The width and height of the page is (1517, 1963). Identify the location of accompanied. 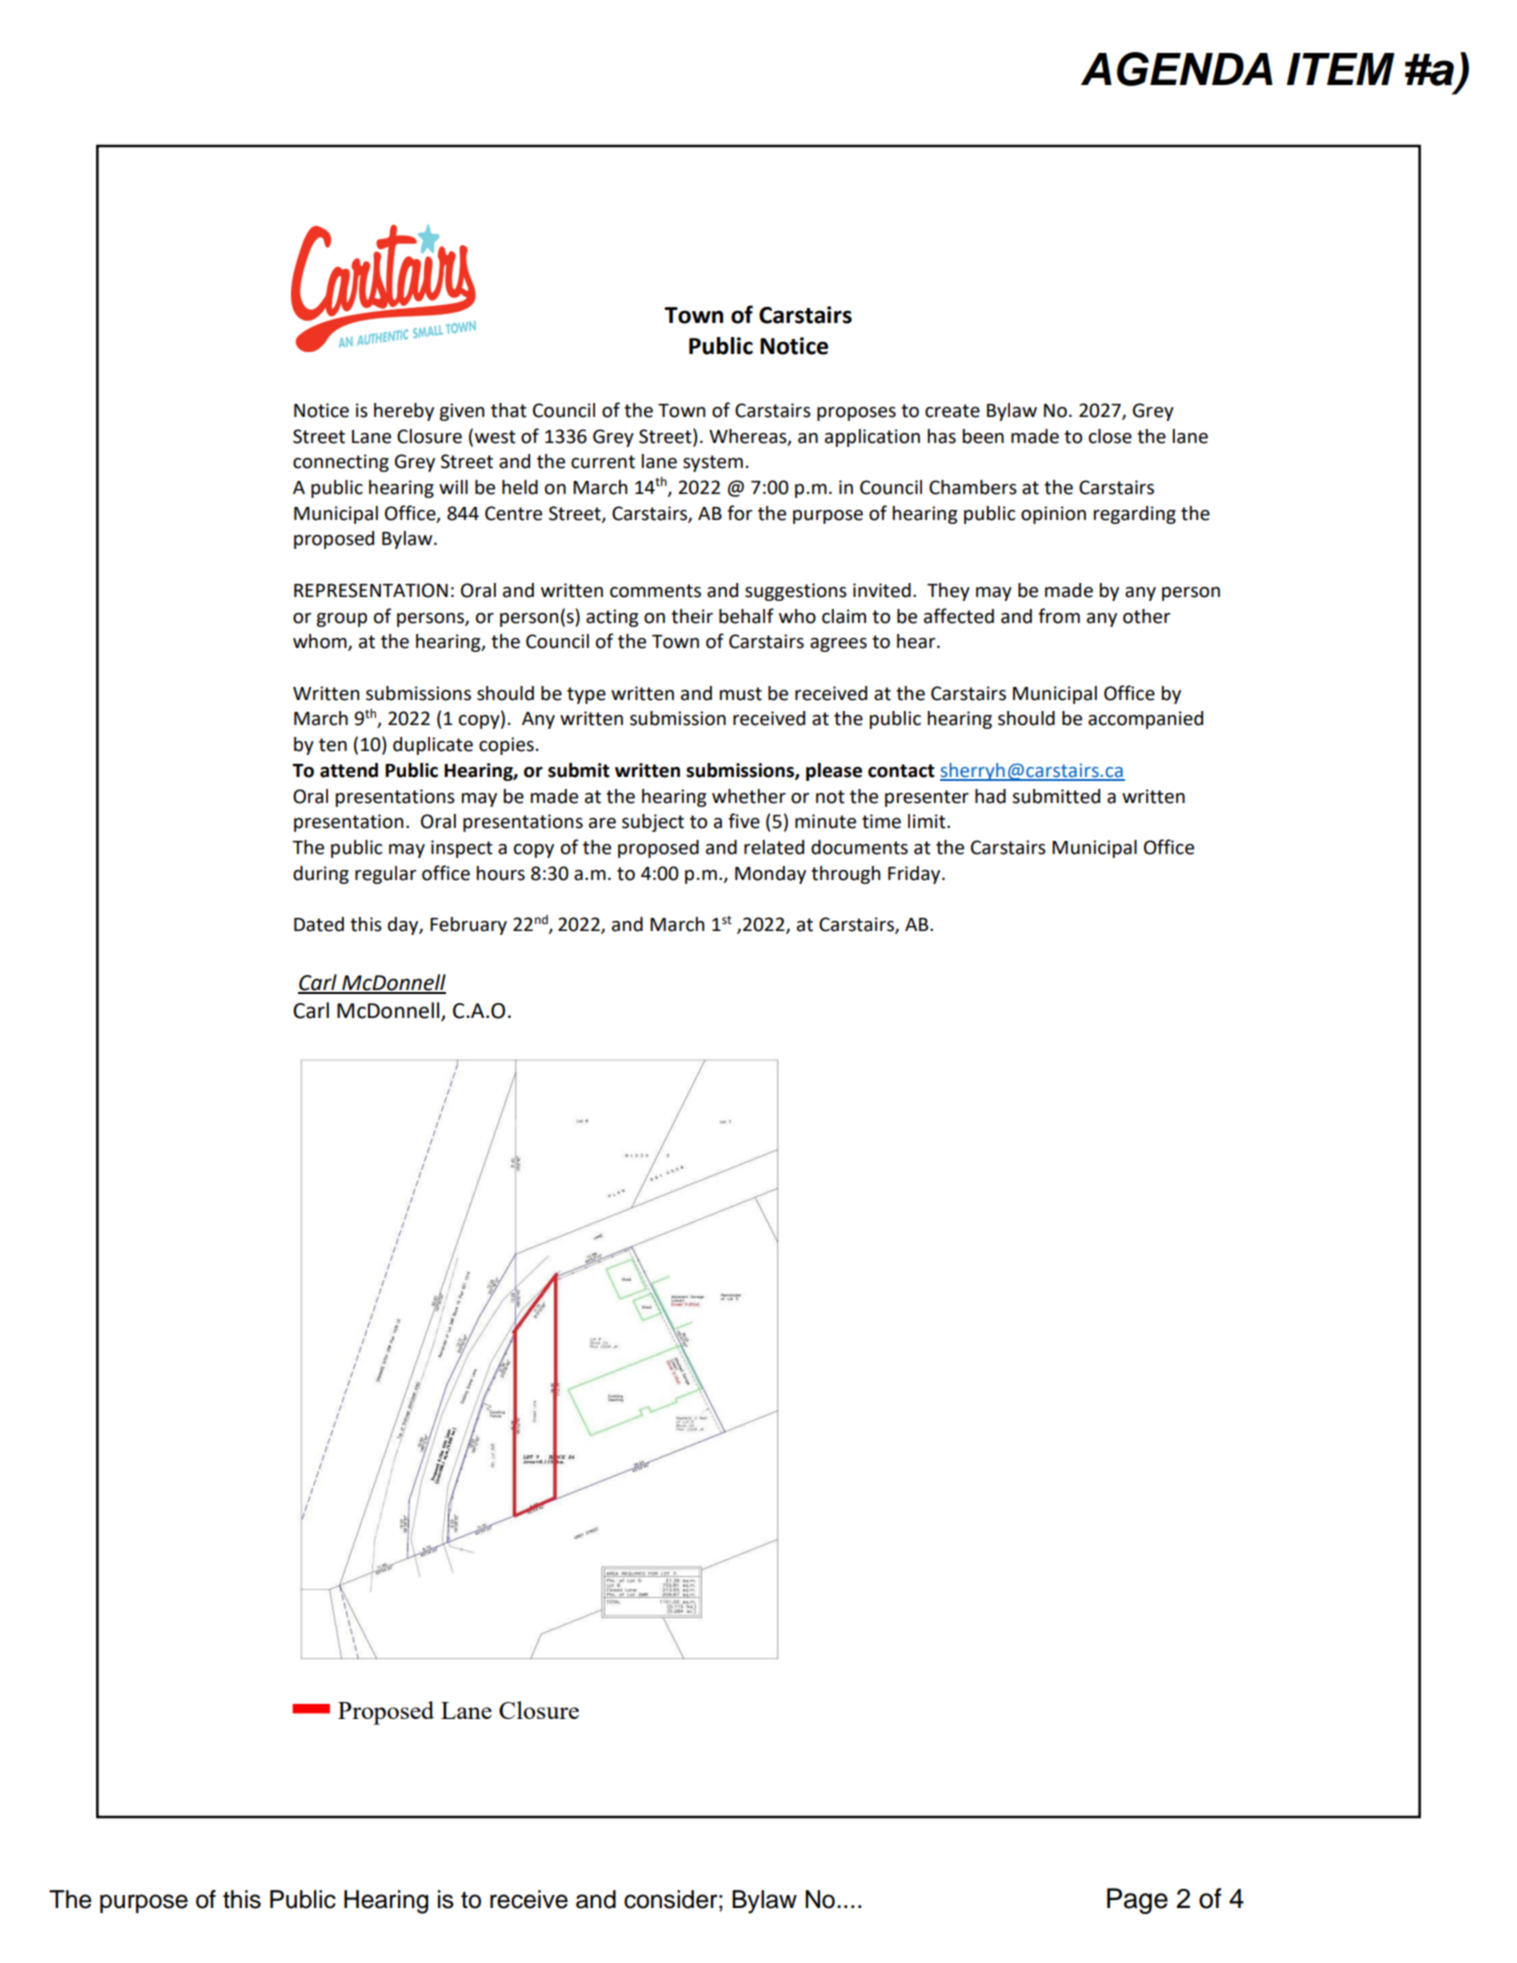
(1145, 720).
